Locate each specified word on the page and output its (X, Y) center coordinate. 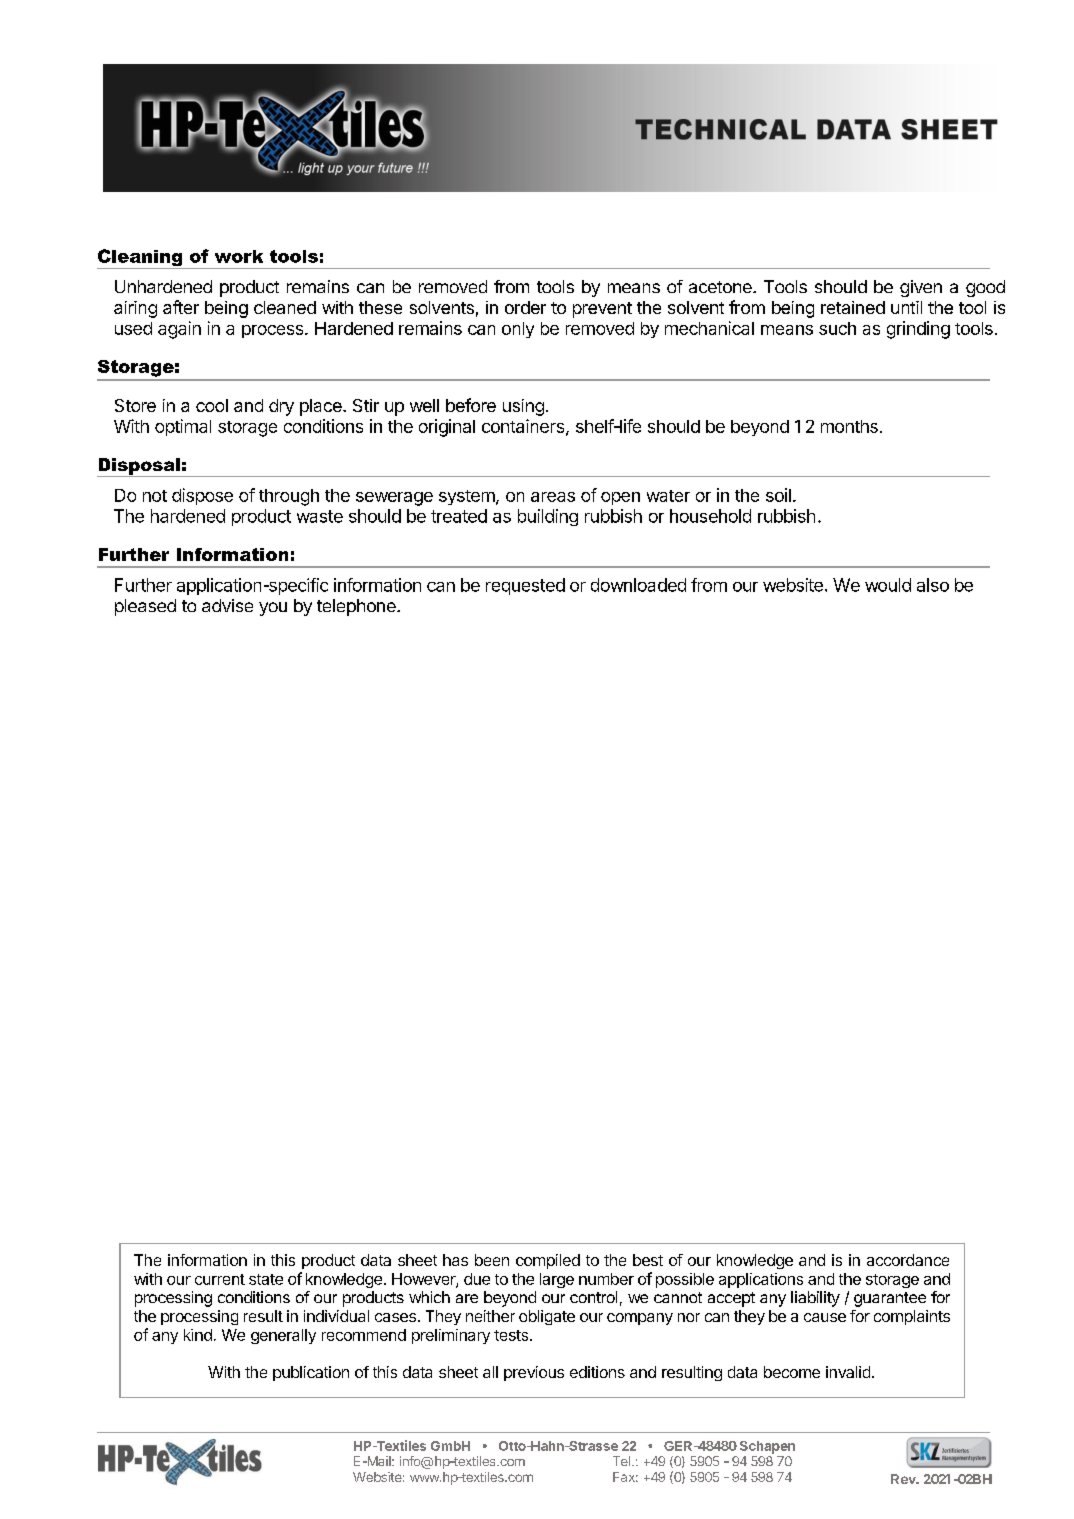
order (525, 307)
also (933, 585)
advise (227, 605)
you (273, 609)
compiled (548, 1261)
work (239, 256)
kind (198, 1335)
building (548, 517)
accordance (908, 1260)
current (220, 1279)
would (888, 585)
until (906, 307)
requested (525, 586)
